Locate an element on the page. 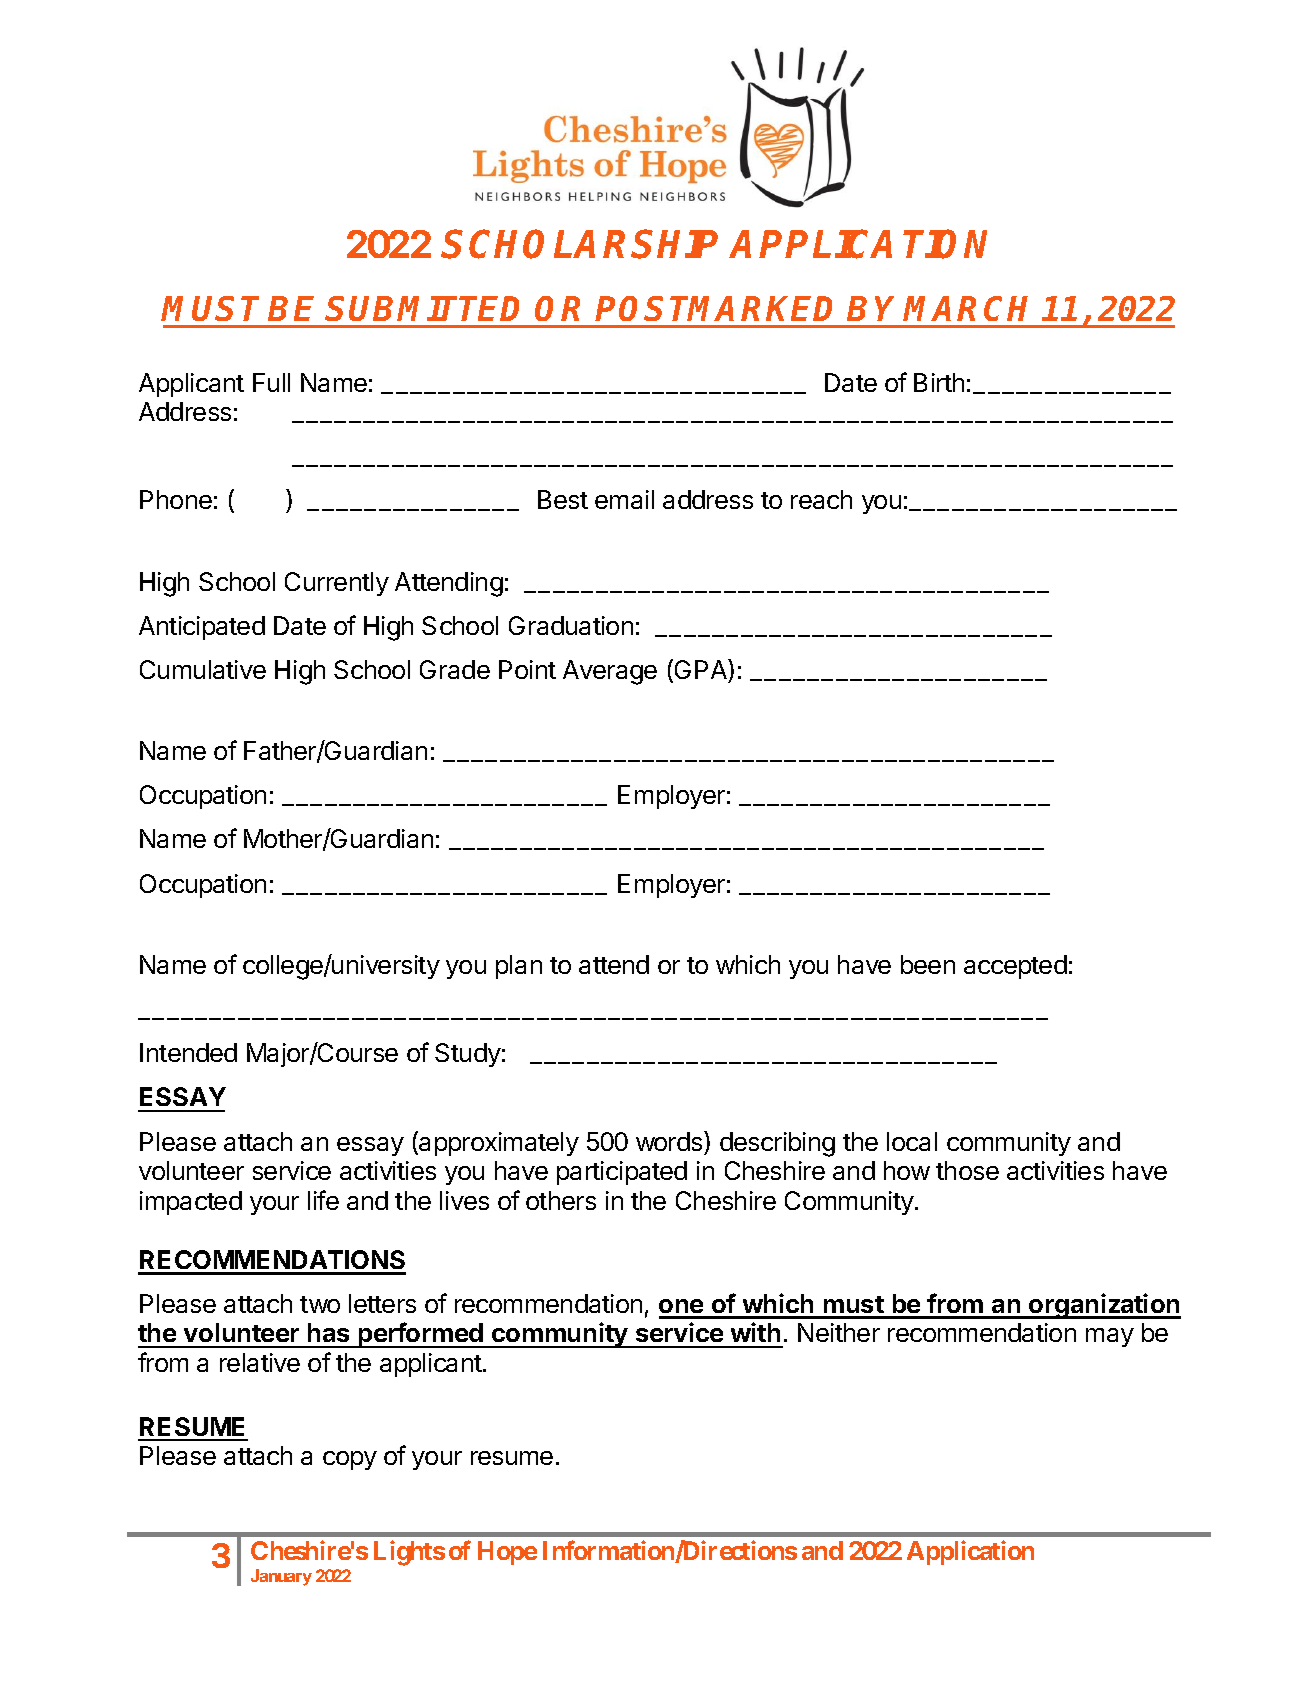 The image size is (1307, 1692). copy is located at coordinates (350, 1460).
